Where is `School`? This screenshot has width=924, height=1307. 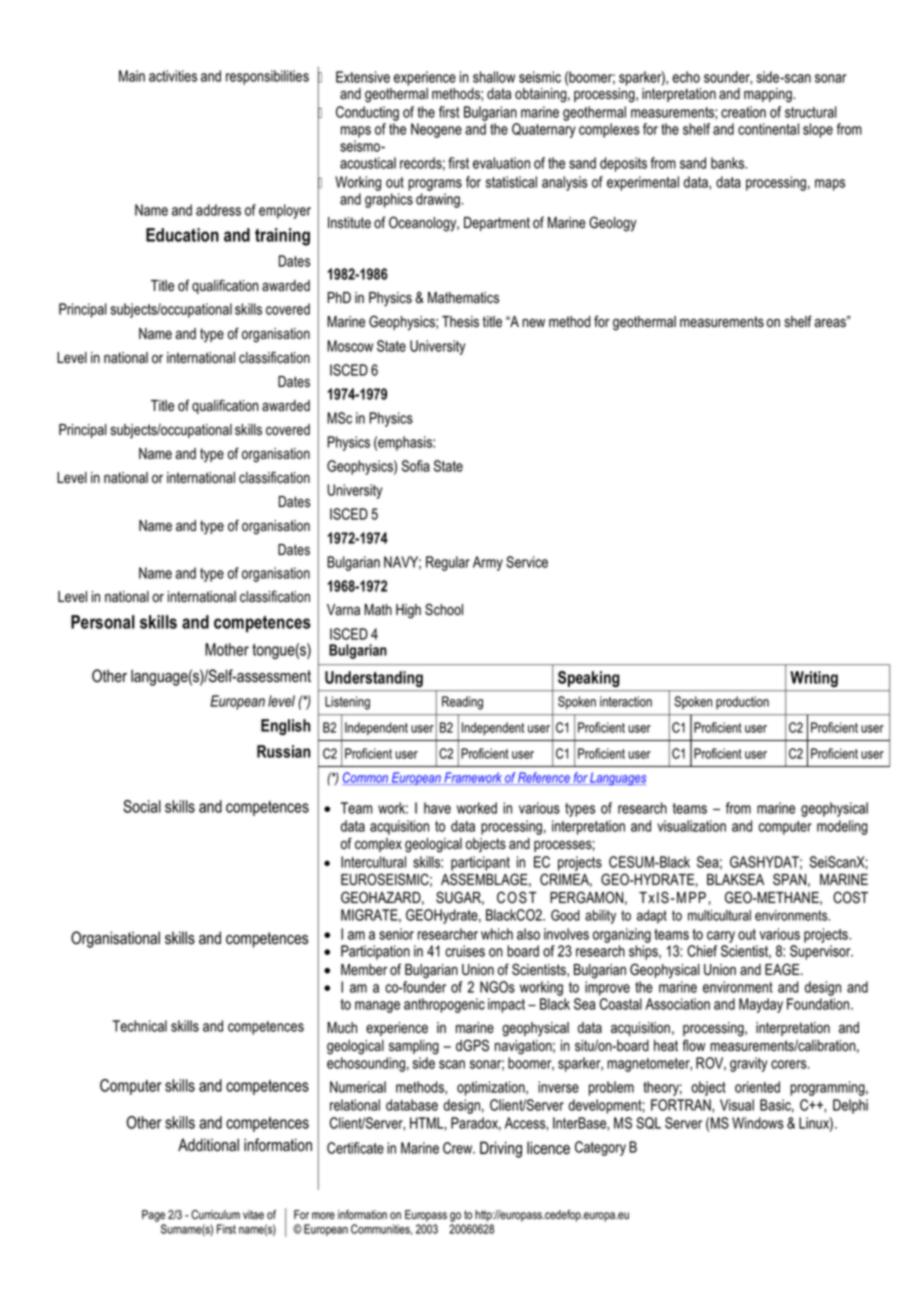
School is located at coordinates (444, 609).
